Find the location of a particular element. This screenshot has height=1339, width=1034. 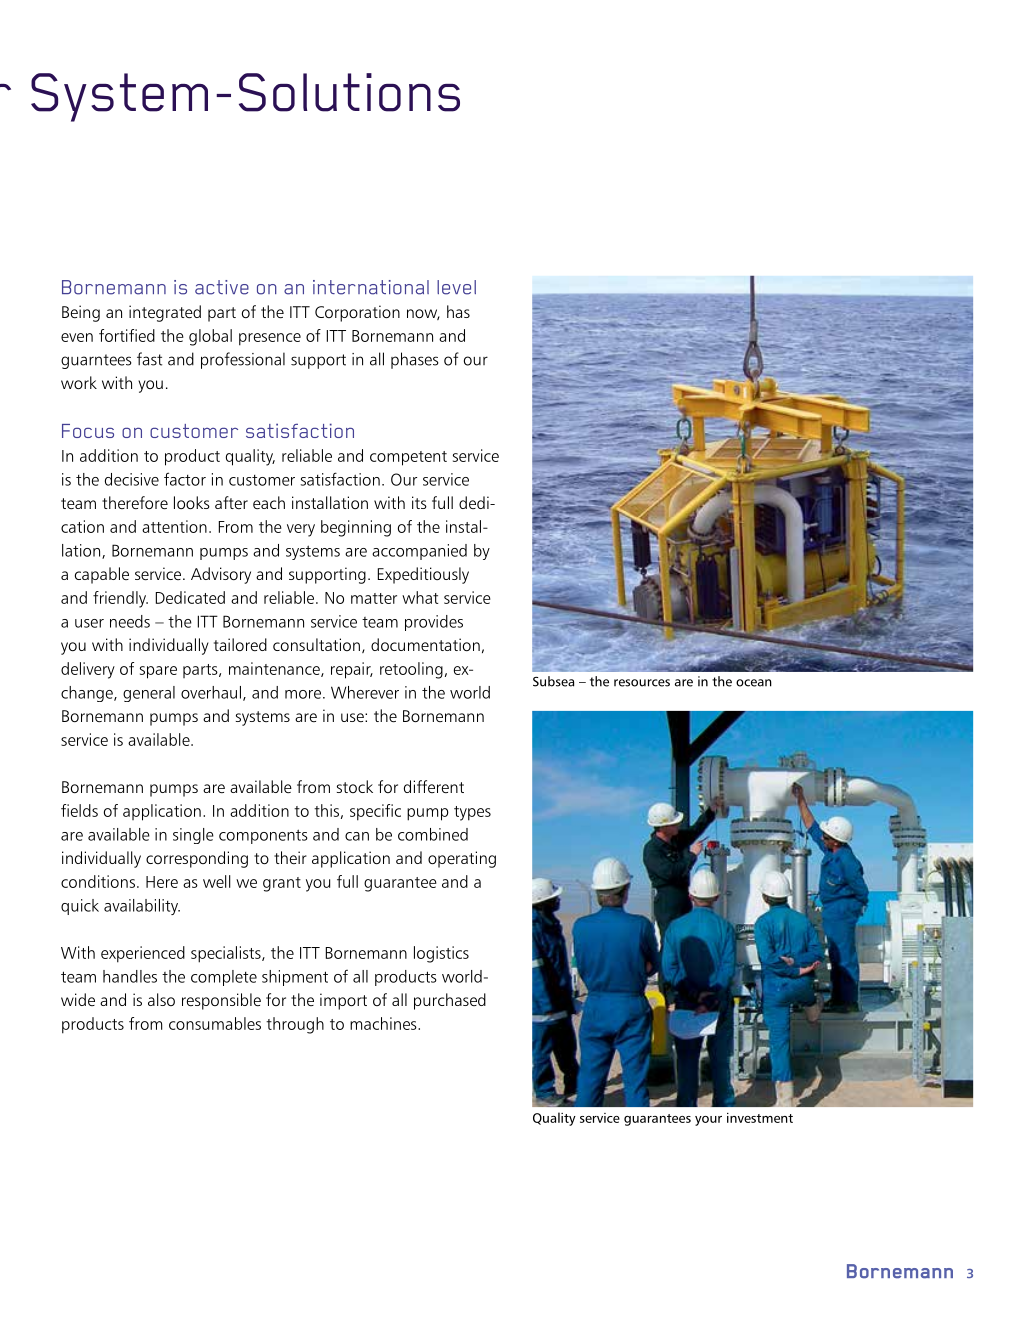

different is located at coordinates (434, 786).
